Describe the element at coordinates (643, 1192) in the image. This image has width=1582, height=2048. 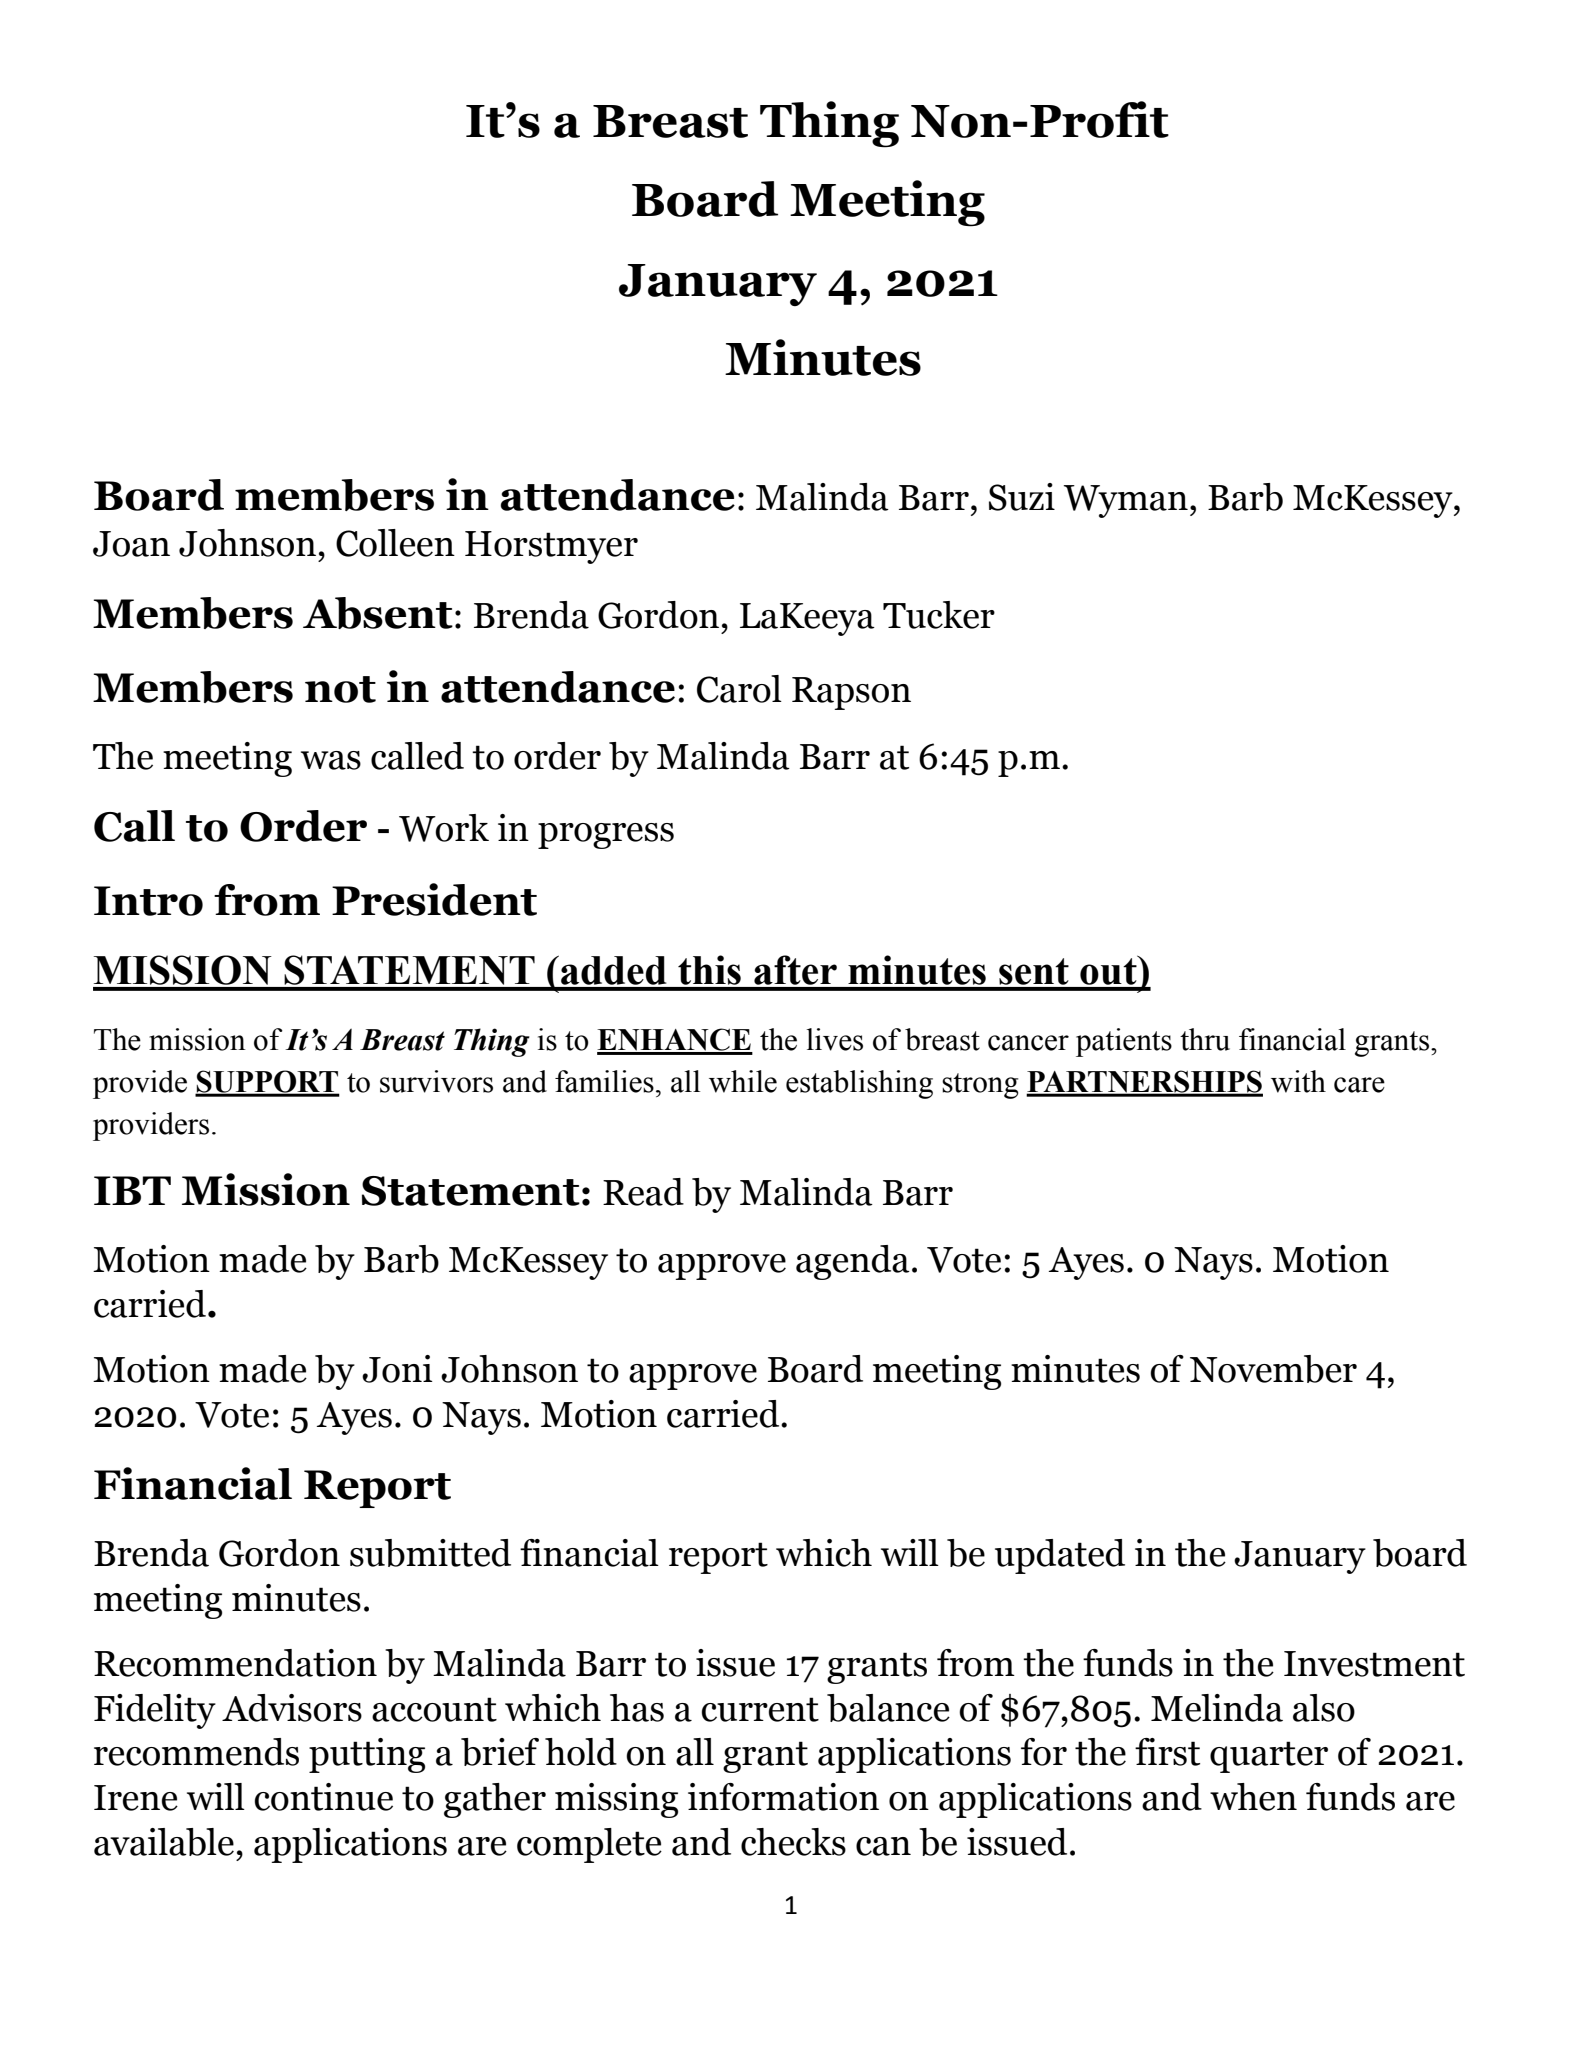
I see `Read` at that location.
